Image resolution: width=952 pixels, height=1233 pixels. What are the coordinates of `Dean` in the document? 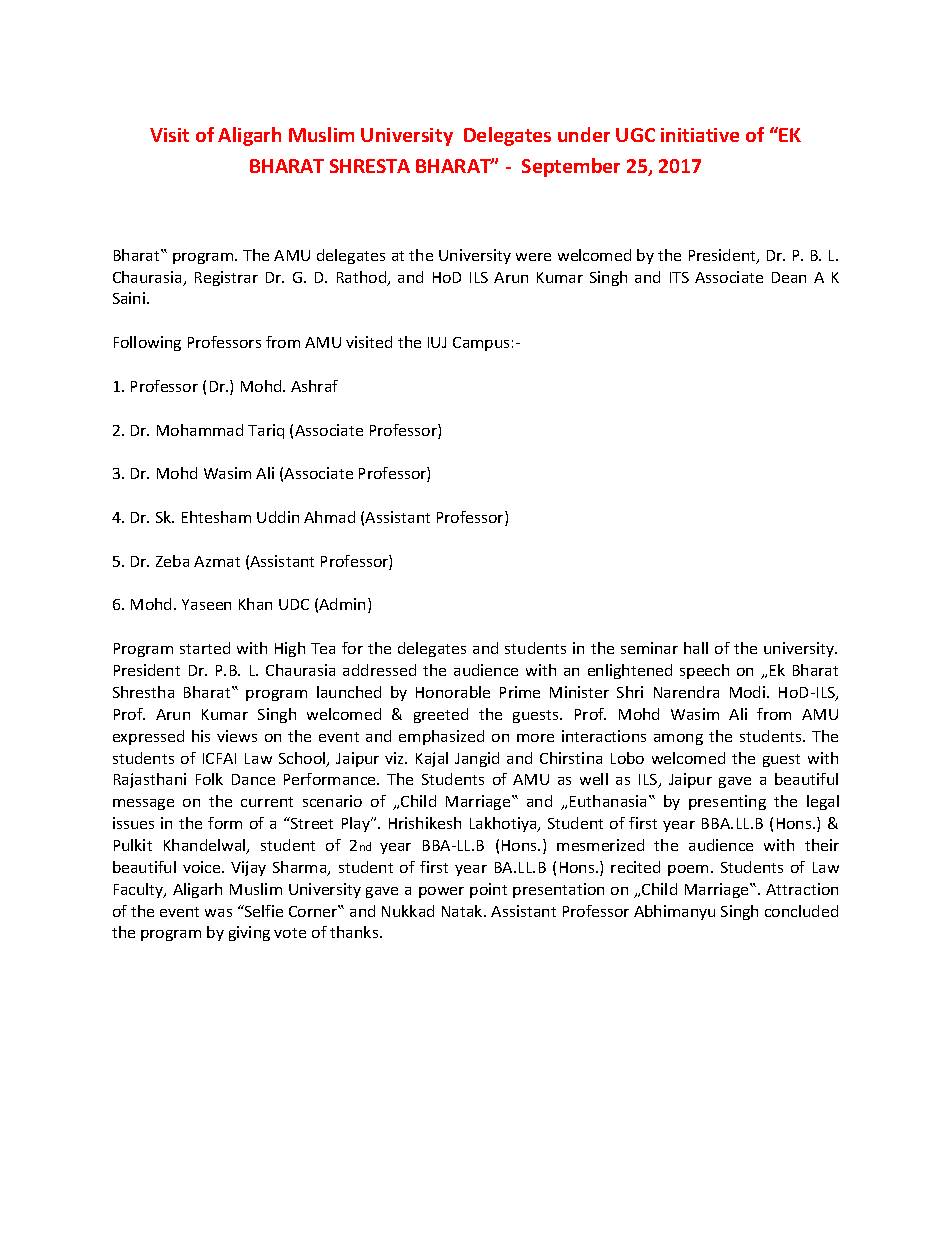 It's located at (789, 277).
